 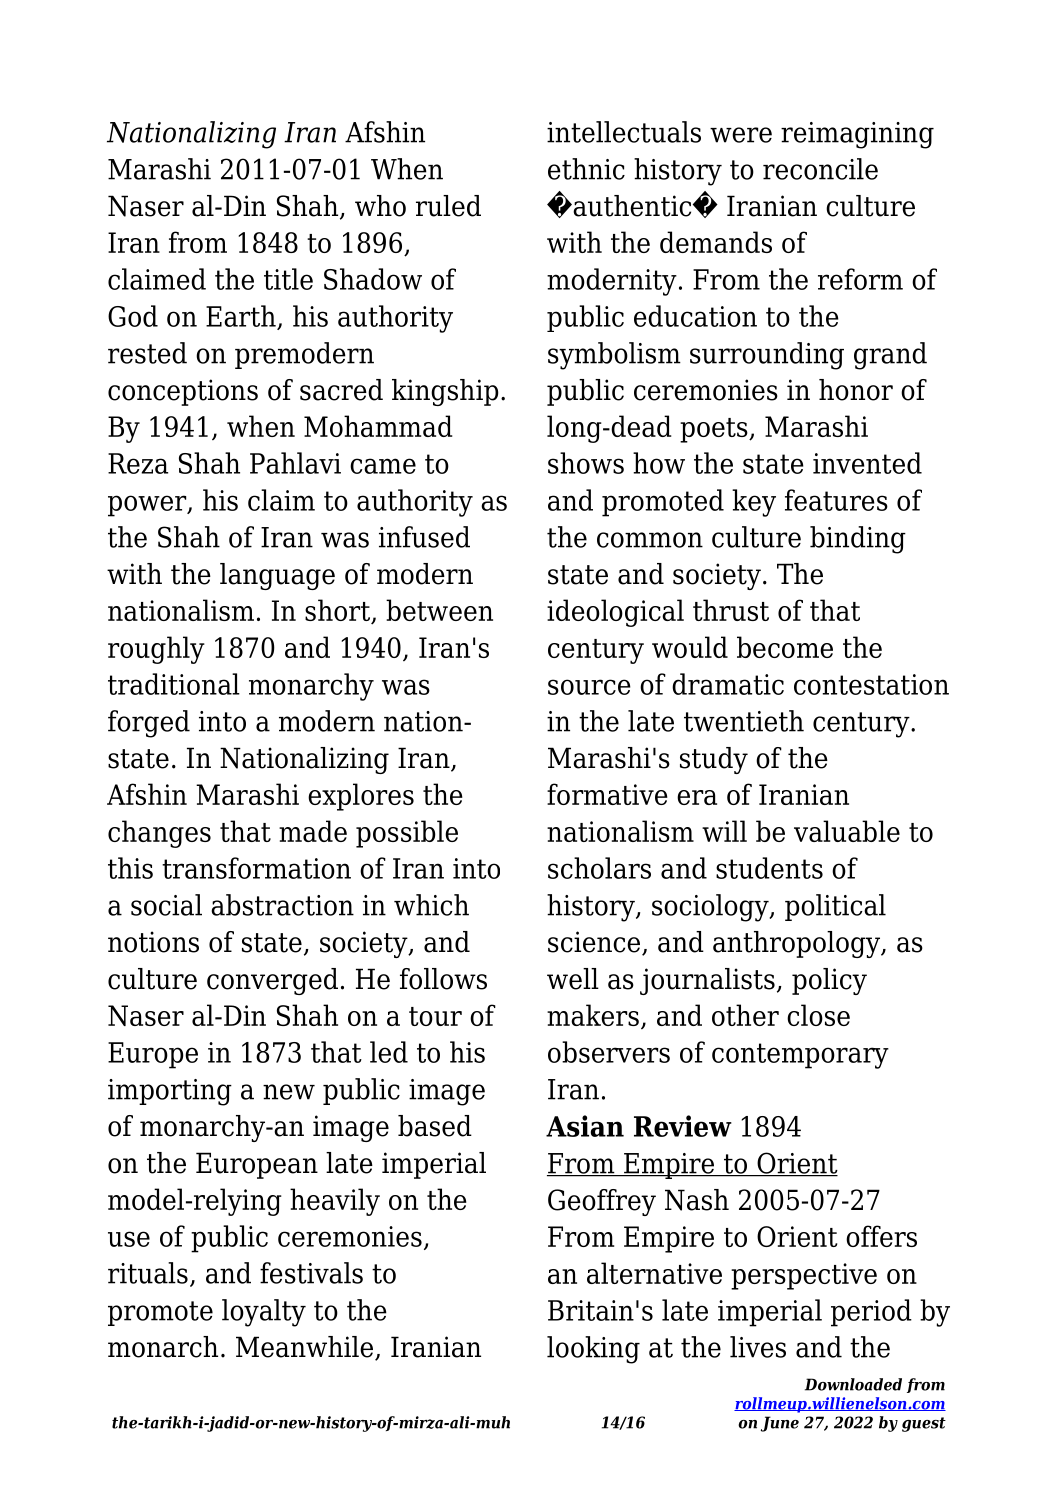 What do you see at coordinates (288, 279) in the image?
I see `title` at bounding box center [288, 279].
